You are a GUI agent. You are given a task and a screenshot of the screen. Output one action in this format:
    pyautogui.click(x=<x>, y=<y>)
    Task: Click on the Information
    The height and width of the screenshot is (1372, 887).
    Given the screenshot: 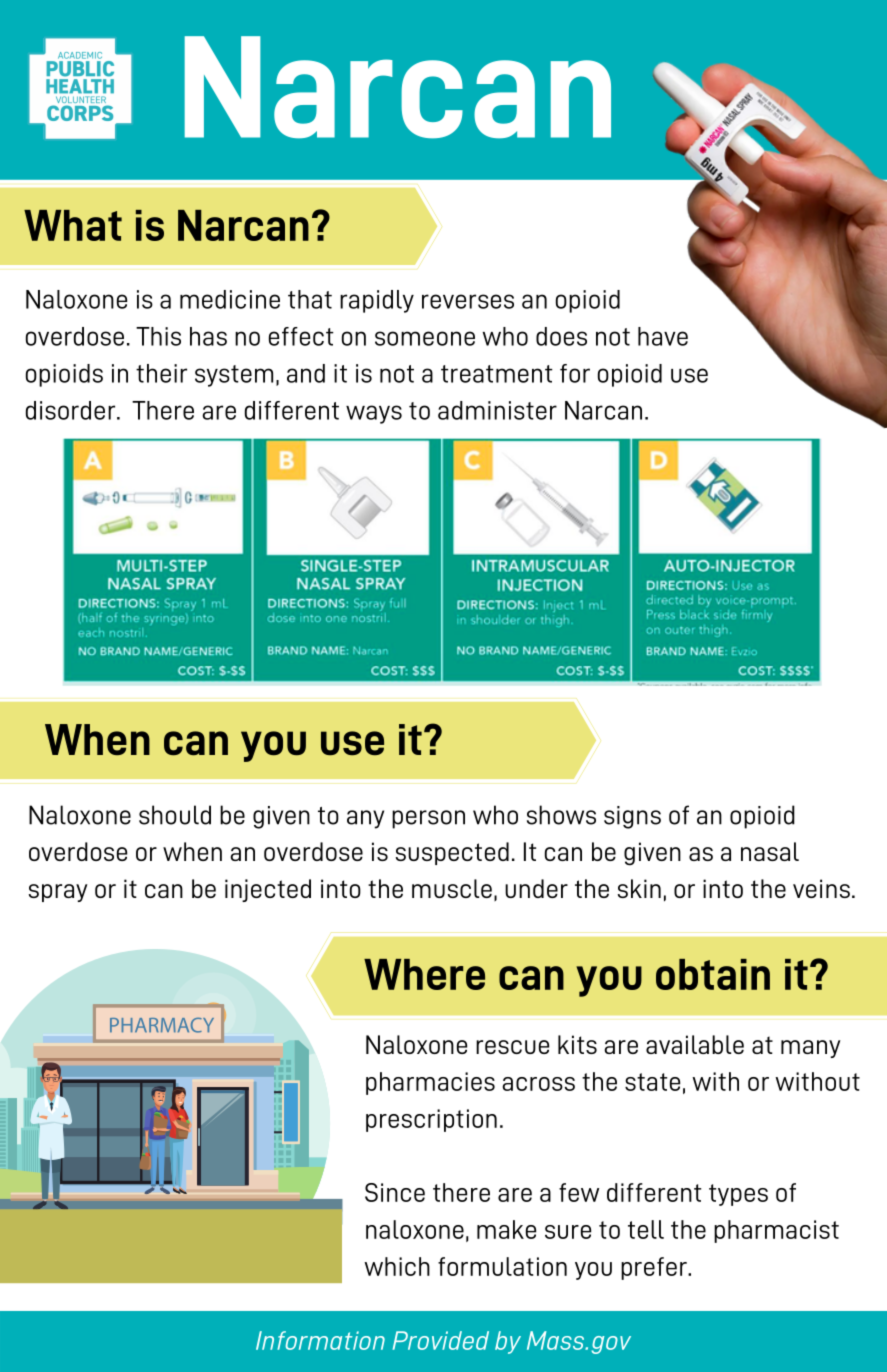 What is the action you would take?
    pyautogui.click(x=320, y=1340)
